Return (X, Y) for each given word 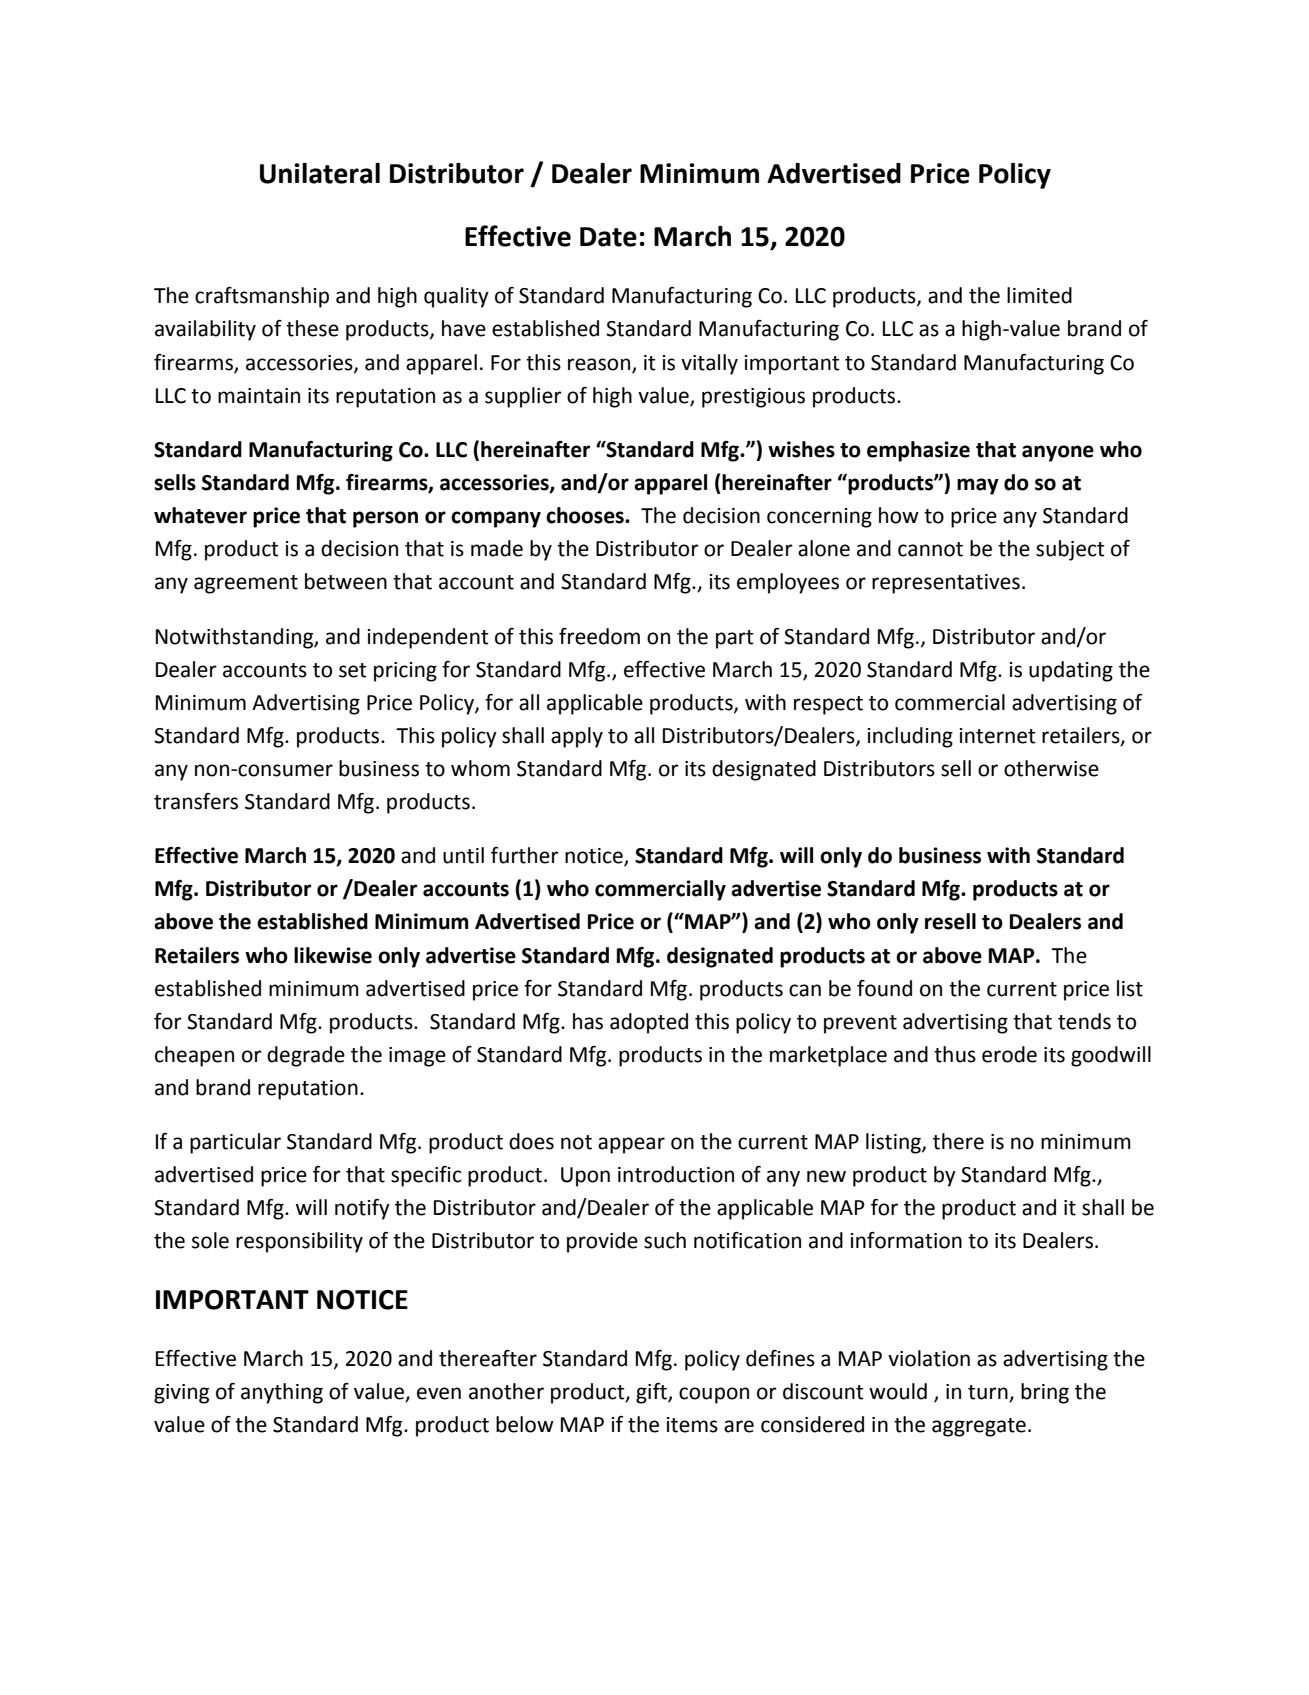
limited (1039, 295)
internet (998, 736)
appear (631, 1145)
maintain (259, 396)
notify (362, 1209)
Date (608, 237)
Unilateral (320, 173)
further (525, 855)
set (353, 670)
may (978, 486)
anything (282, 1393)
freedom (599, 636)
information (906, 1240)
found (884, 988)
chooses (586, 515)
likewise (333, 955)
